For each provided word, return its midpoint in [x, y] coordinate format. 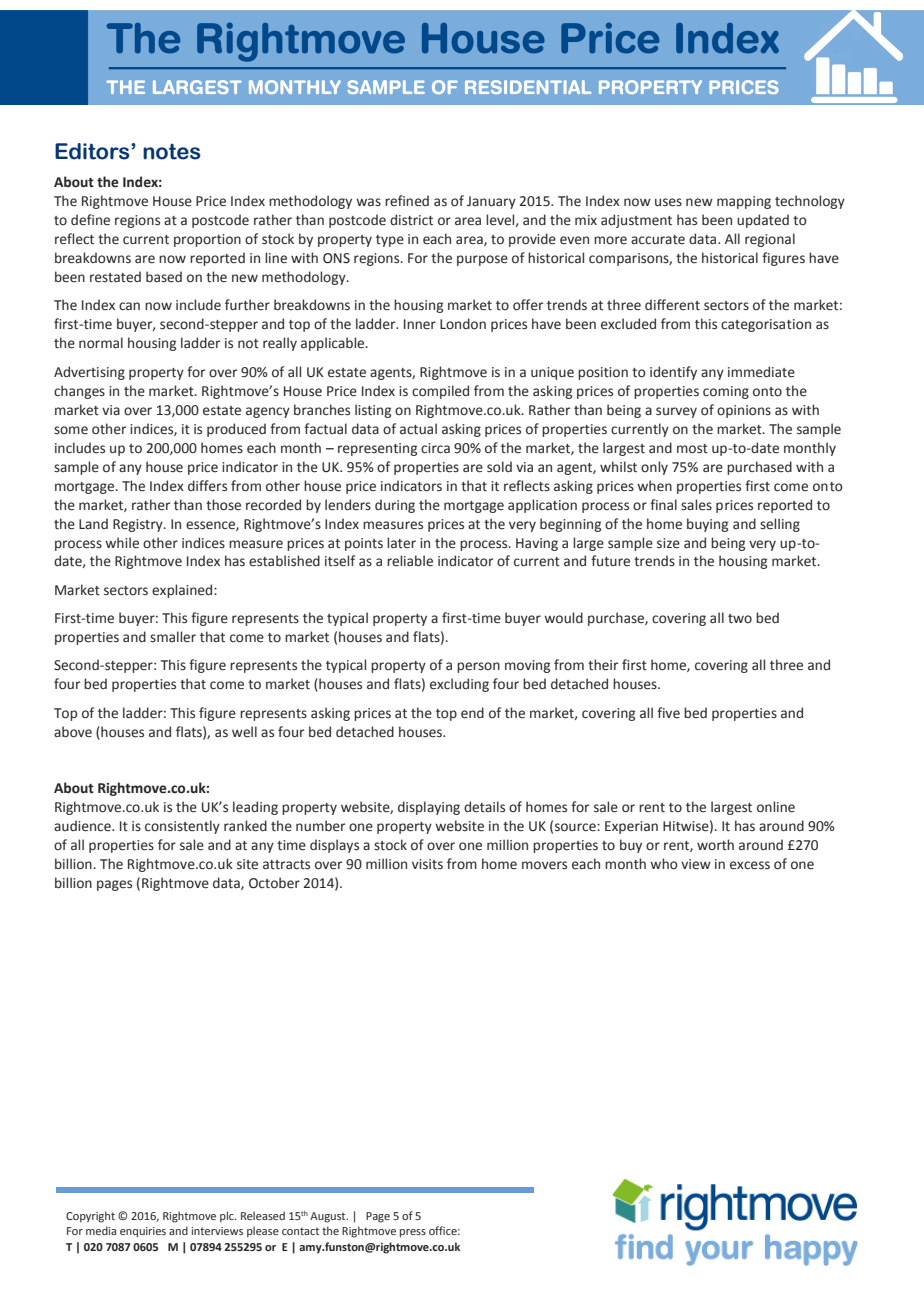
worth [715, 844]
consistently [182, 827]
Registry [139, 525]
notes [172, 152]
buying [707, 525]
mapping [744, 202]
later [401, 543]
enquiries [143, 1232]
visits [427, 864]
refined [407, 201]
